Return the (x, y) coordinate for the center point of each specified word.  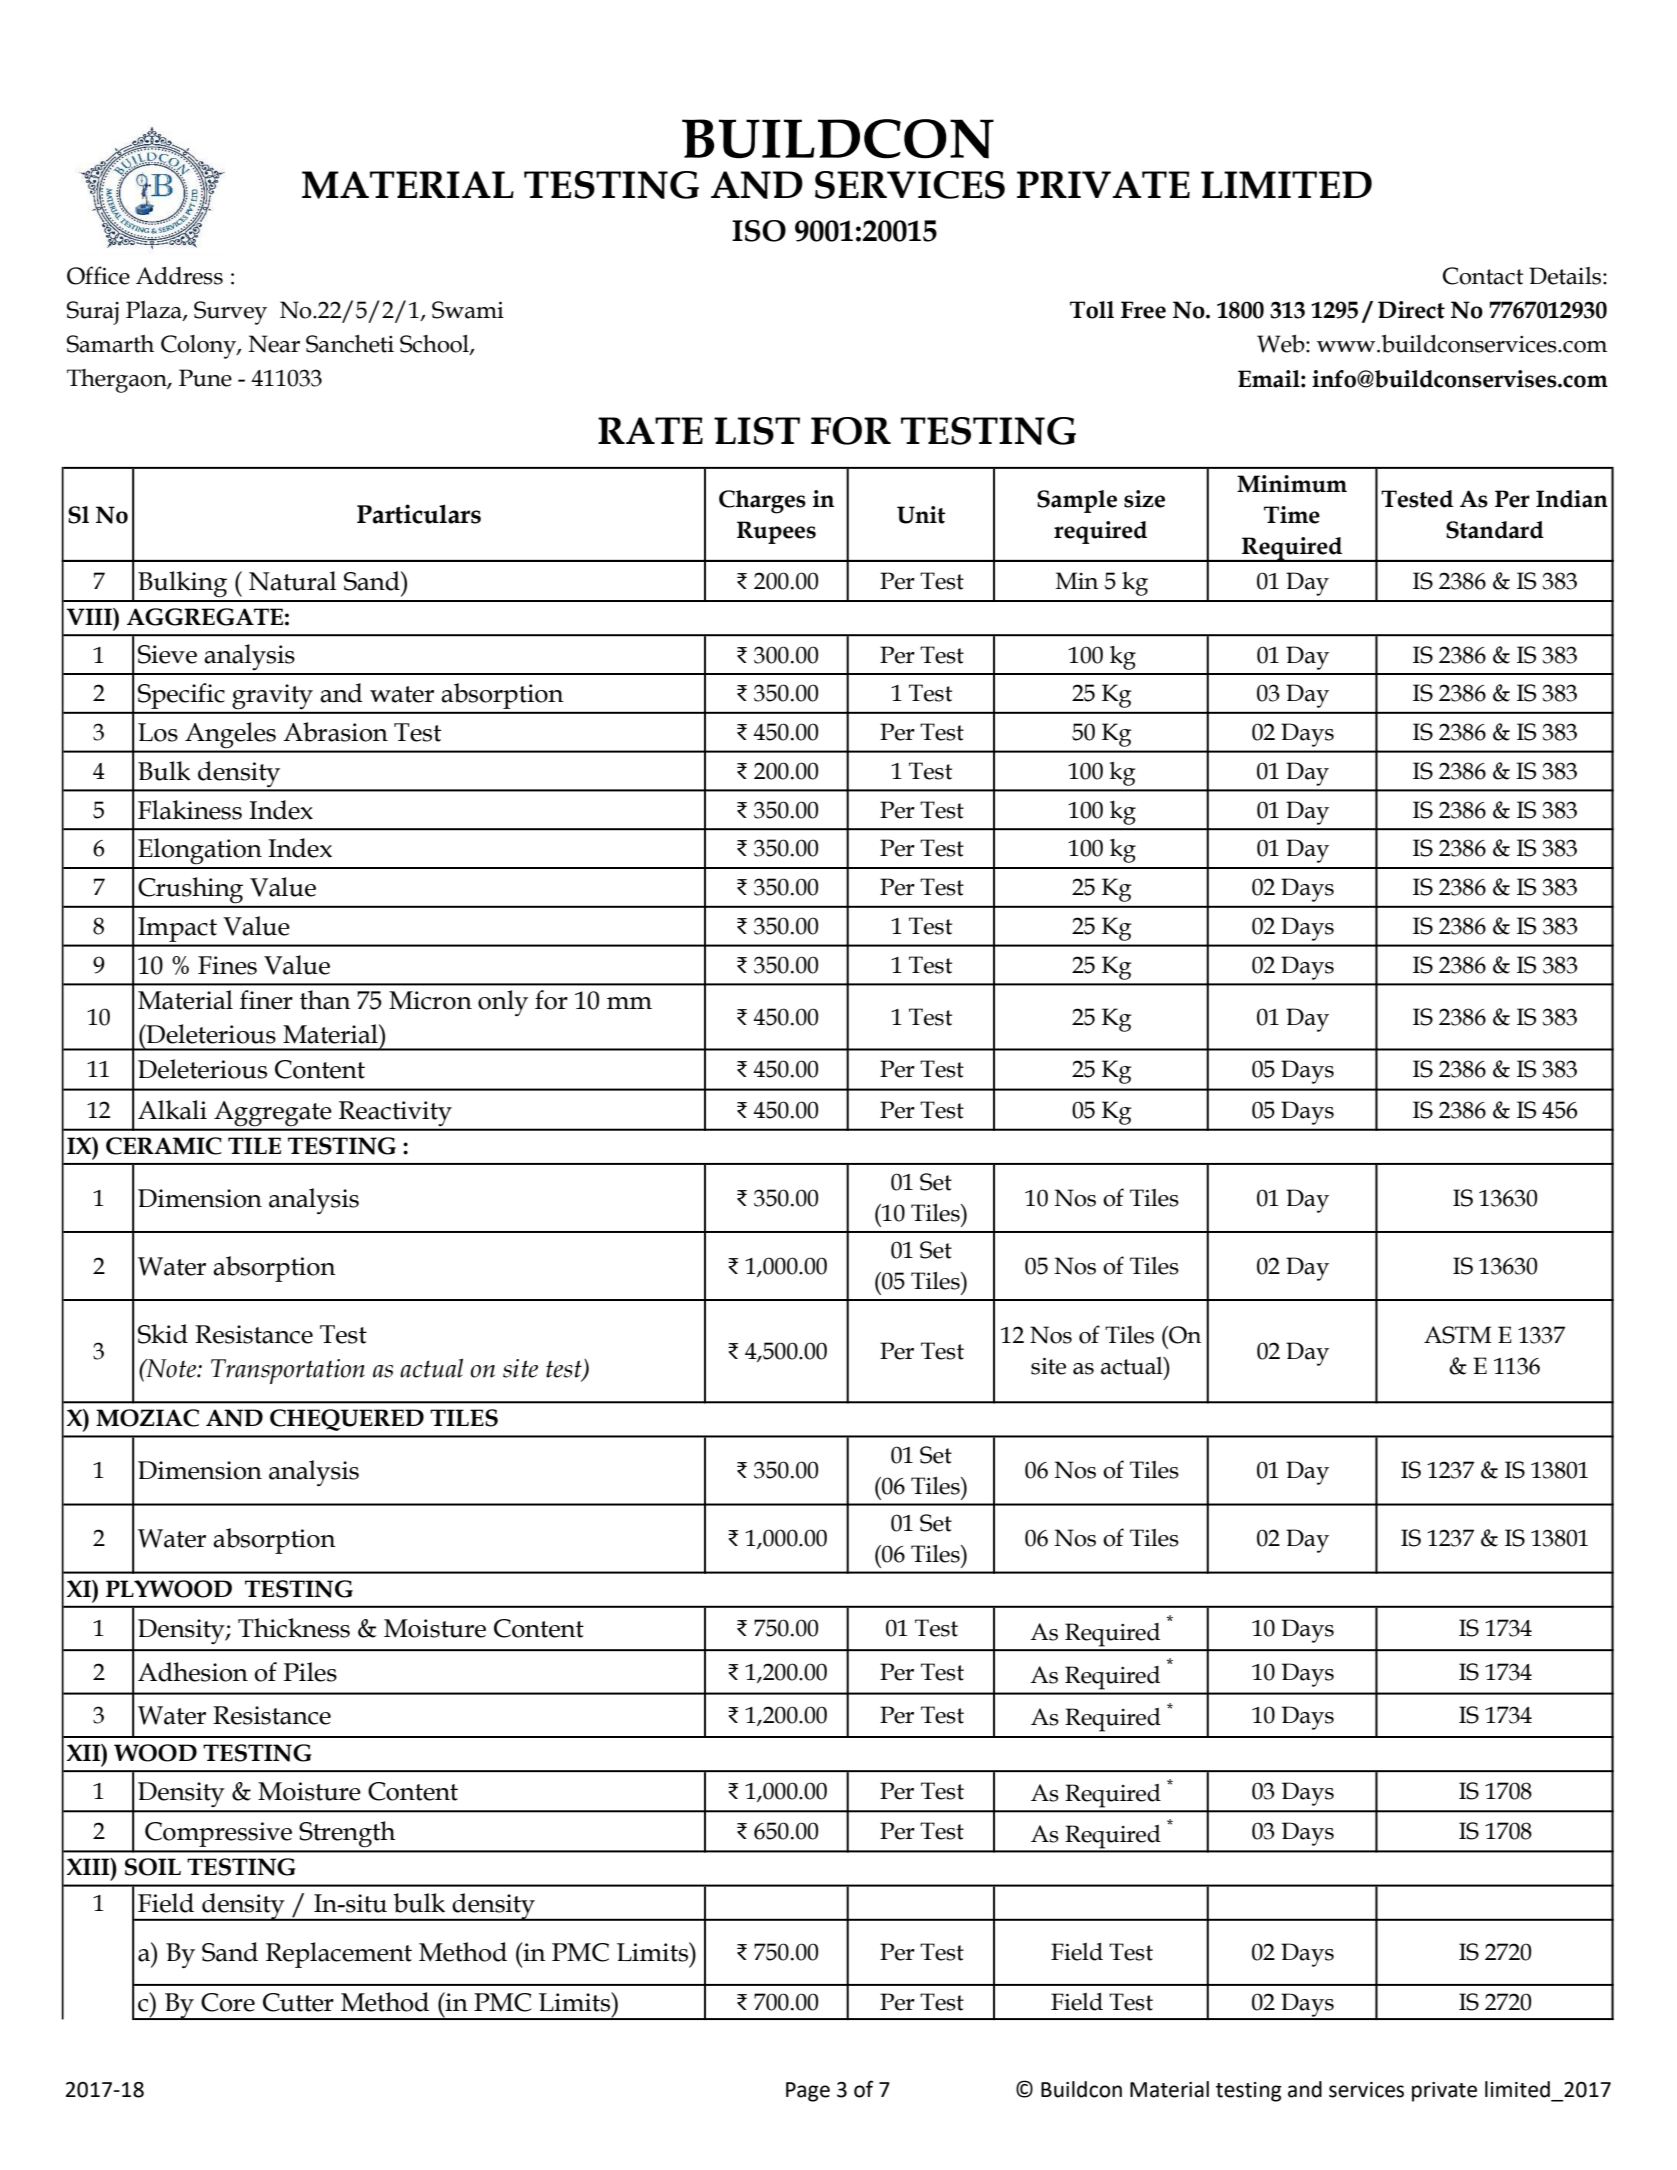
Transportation (288, 1371)
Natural (293, 581)
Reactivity (395, 1113)
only (503, 1003)
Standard (1495, 530)
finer (266, 1000)
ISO (759, 231)
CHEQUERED (347, 1420)
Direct (1411, 310)
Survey (230, 313)
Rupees (776, 532)
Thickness (294, 1628)
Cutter (298, 2002)
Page (808, 2092)
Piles (310, 1672)
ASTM (1458, 1335)
